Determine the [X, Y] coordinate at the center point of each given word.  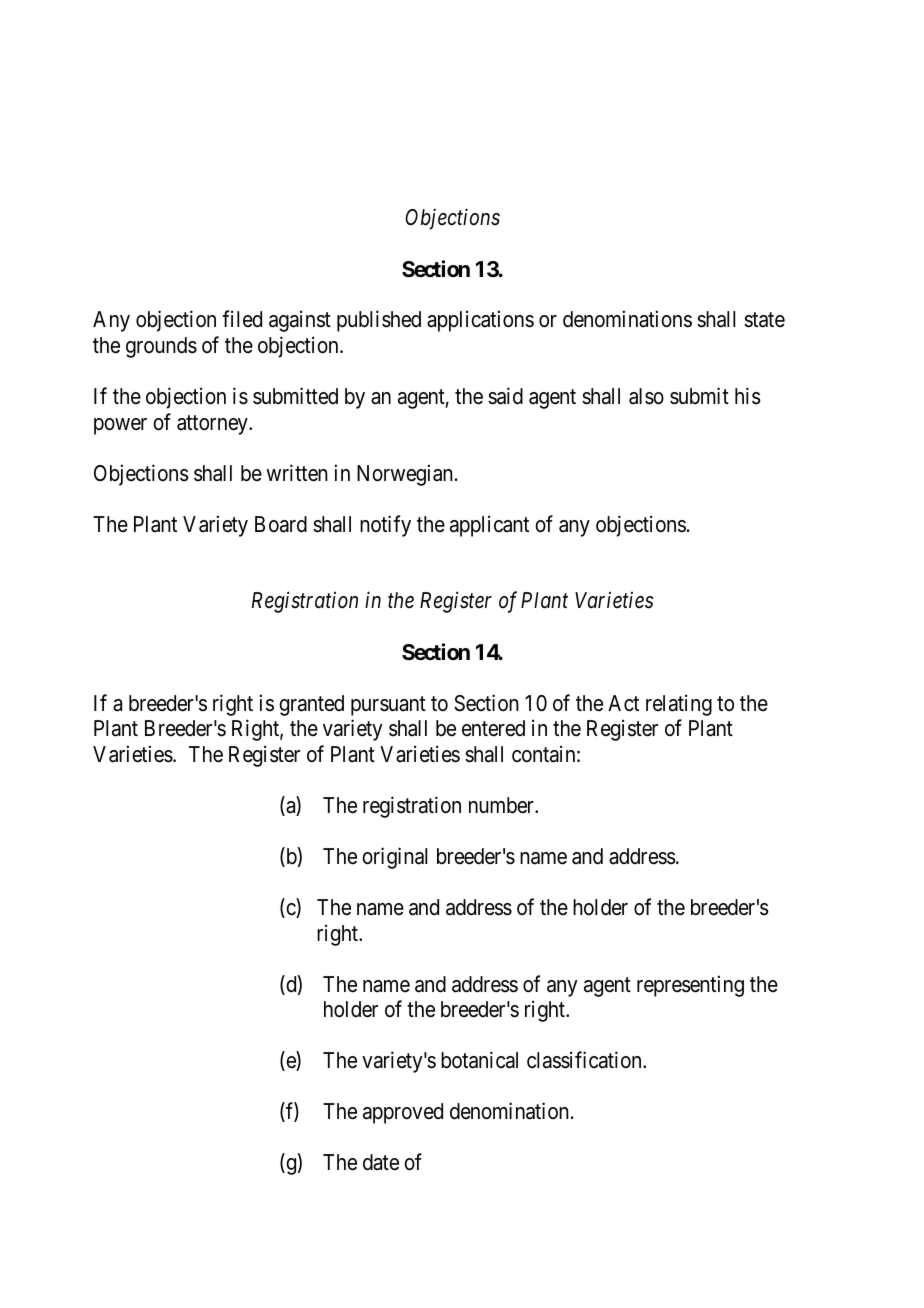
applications [480, 321]
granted [311, 705]
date [381, 1162]
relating [679, 705]
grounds [161, 347]
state [764, 320]
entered [493, 728]
